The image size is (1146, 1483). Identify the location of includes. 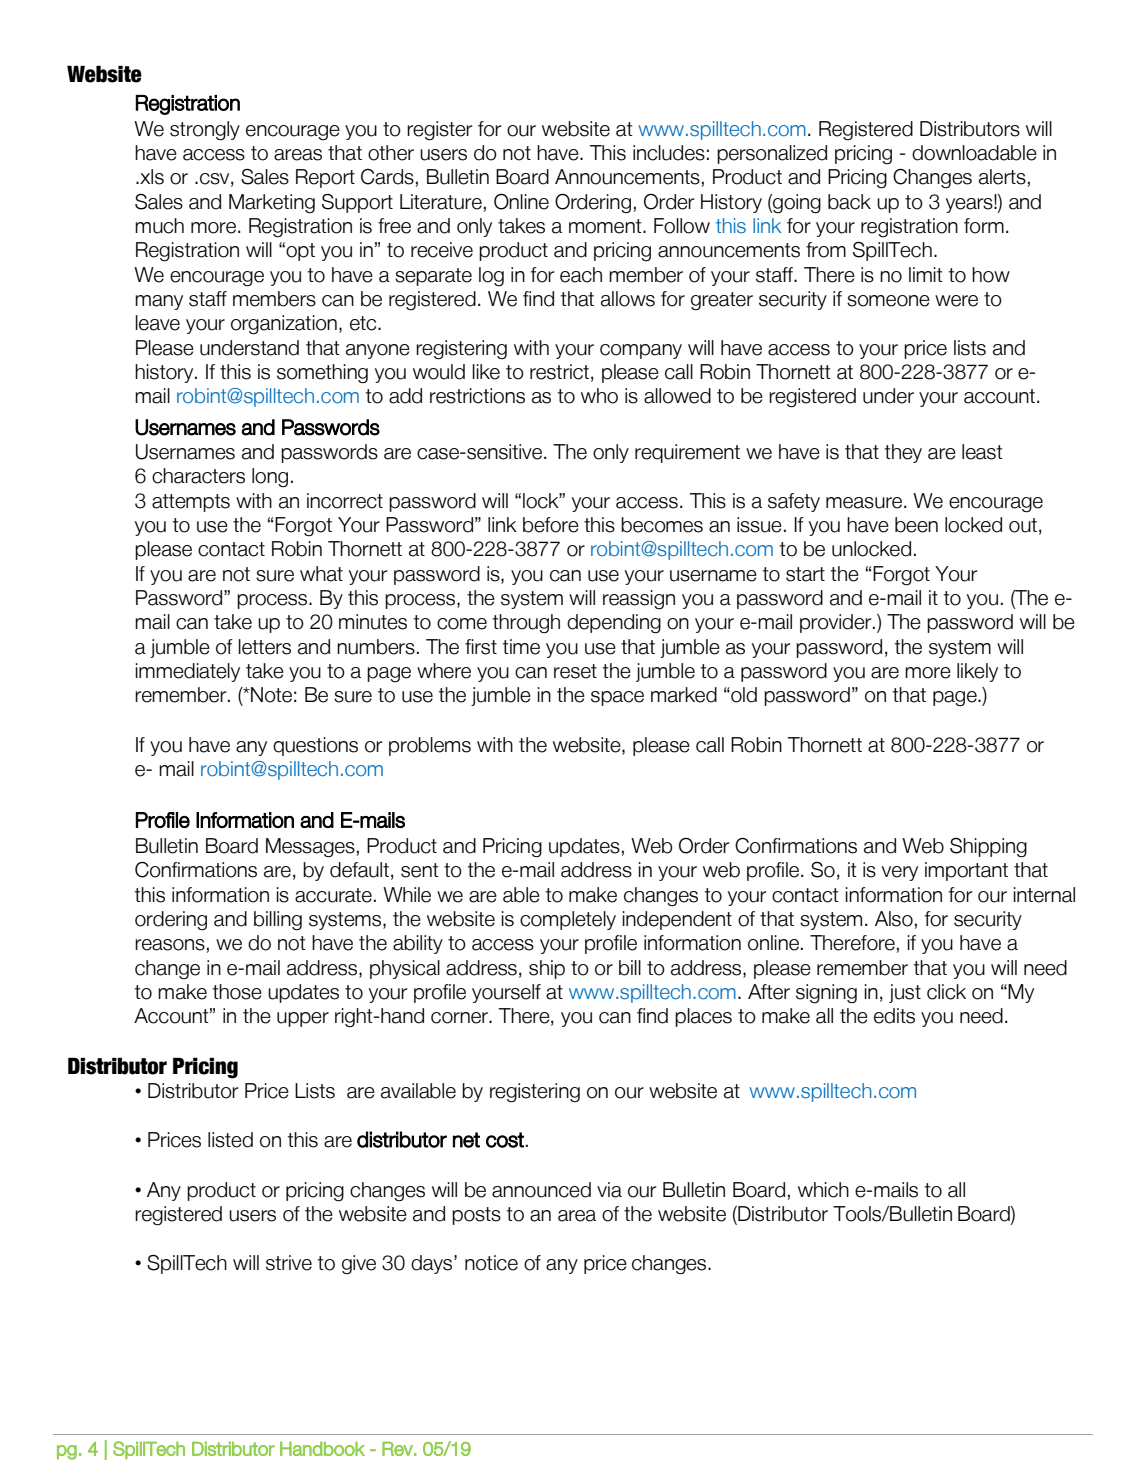
(669, 153).
